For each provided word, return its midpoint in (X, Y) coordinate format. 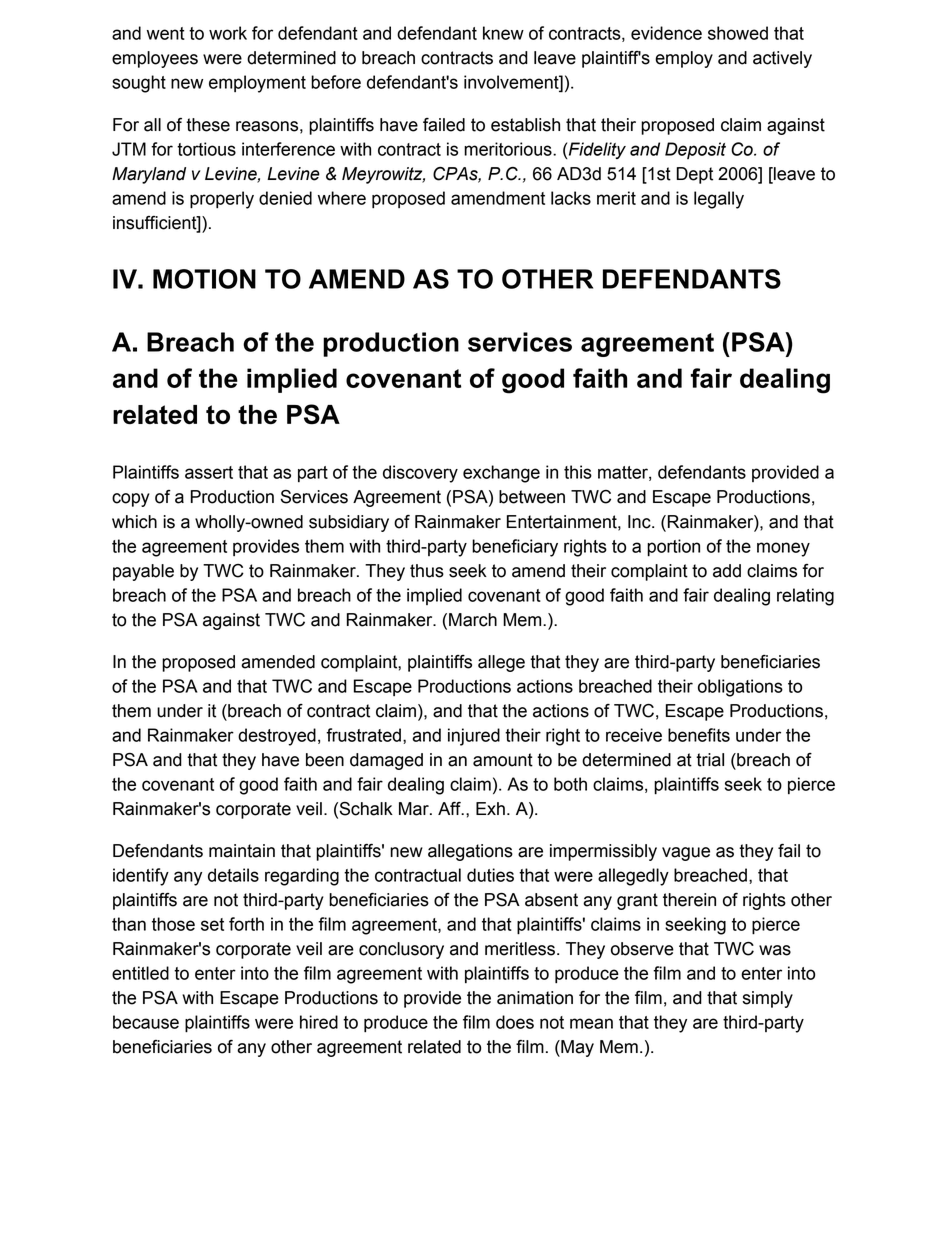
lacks (571, 198)
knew (503, 33)
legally (719, 200)
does (515, 1022)
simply (768, 999)
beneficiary (515, 548)
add (727, 571)
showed (738, 33)
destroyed (277, 737)
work (228, 33)
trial (710, 760)
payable (143, 572)
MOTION (204, 279)
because (146, 1022)
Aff (450, 808)
